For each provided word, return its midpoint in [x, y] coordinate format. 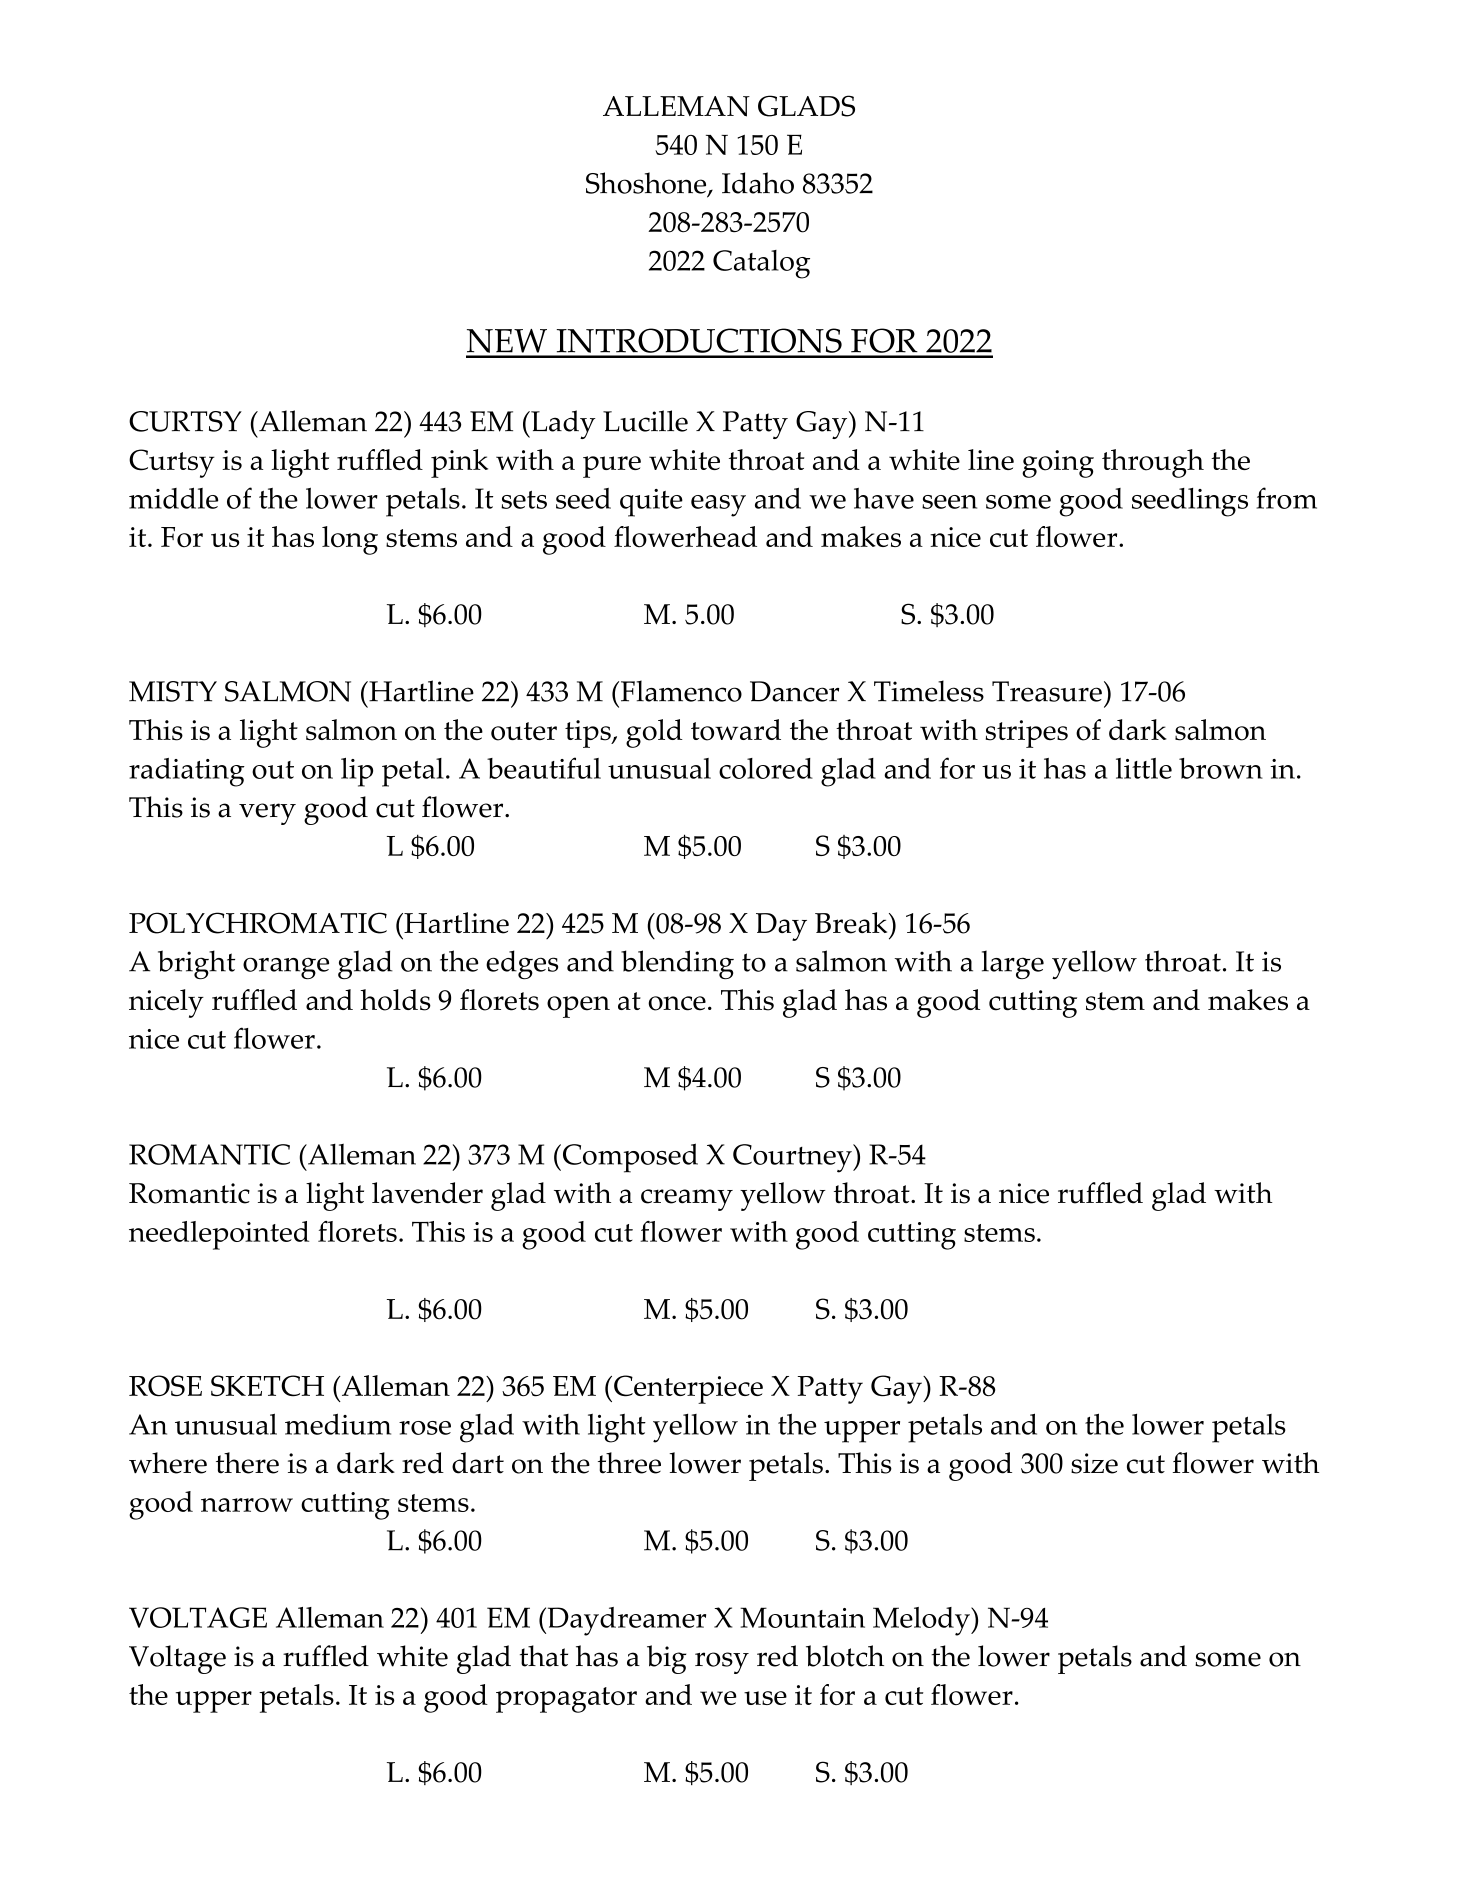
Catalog [761, 264]
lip [357, 772]
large [1013, 964]
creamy [687, 1200]
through [1153, 463]
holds [395, 1000]
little [1144, 768]
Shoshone [647, 184]
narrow [247, 1505]
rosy [722, 1663]
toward [736, 730]
